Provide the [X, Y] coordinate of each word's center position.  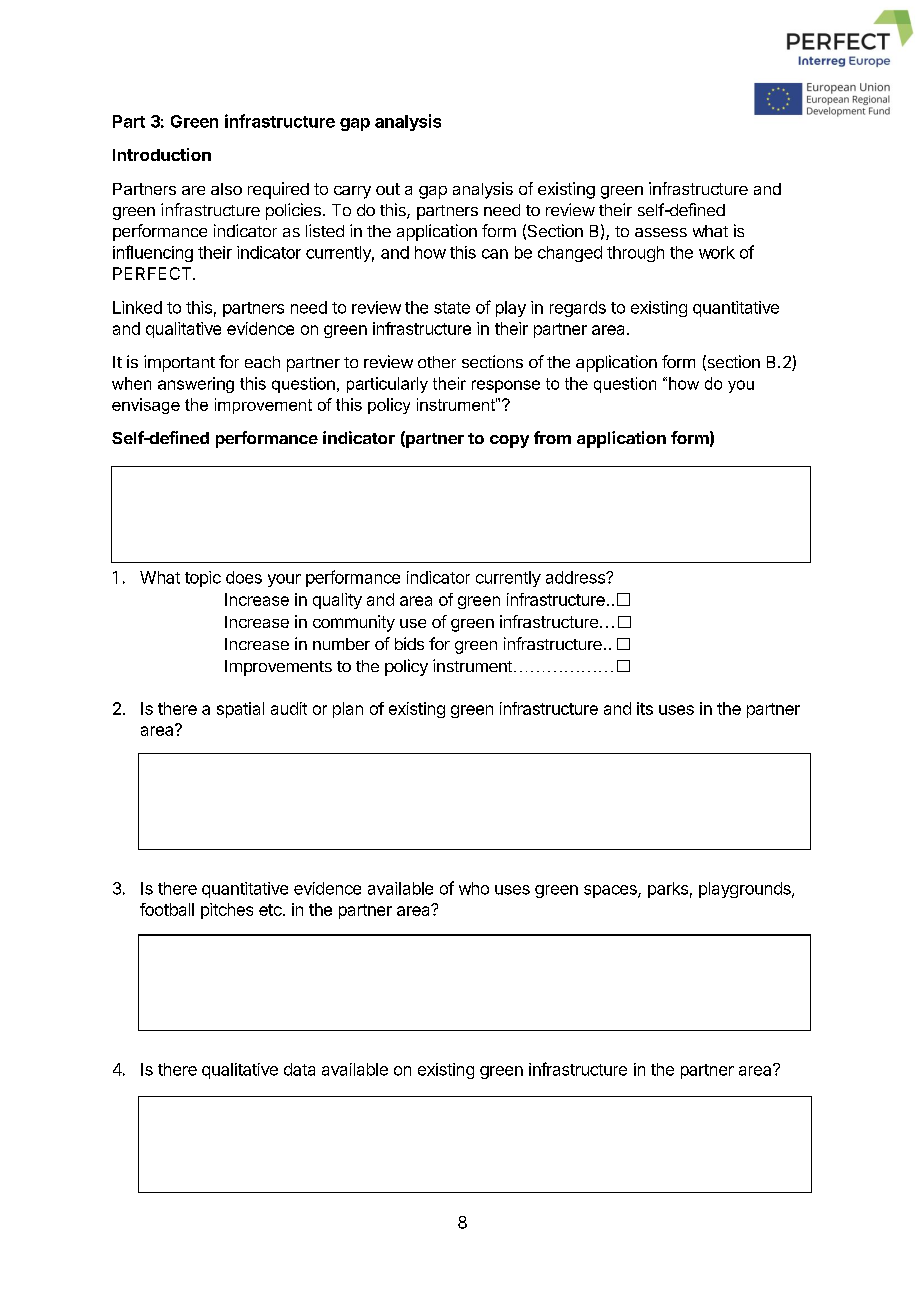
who [474, 888]
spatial [240, 710]
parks [668, 890]
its [645, 708]
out [388, 189]
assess [661, 232]
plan [348, 710]
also [226, 189]
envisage [146, 406]
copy [509, 441]
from [552, 437]
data [299, 1069]
